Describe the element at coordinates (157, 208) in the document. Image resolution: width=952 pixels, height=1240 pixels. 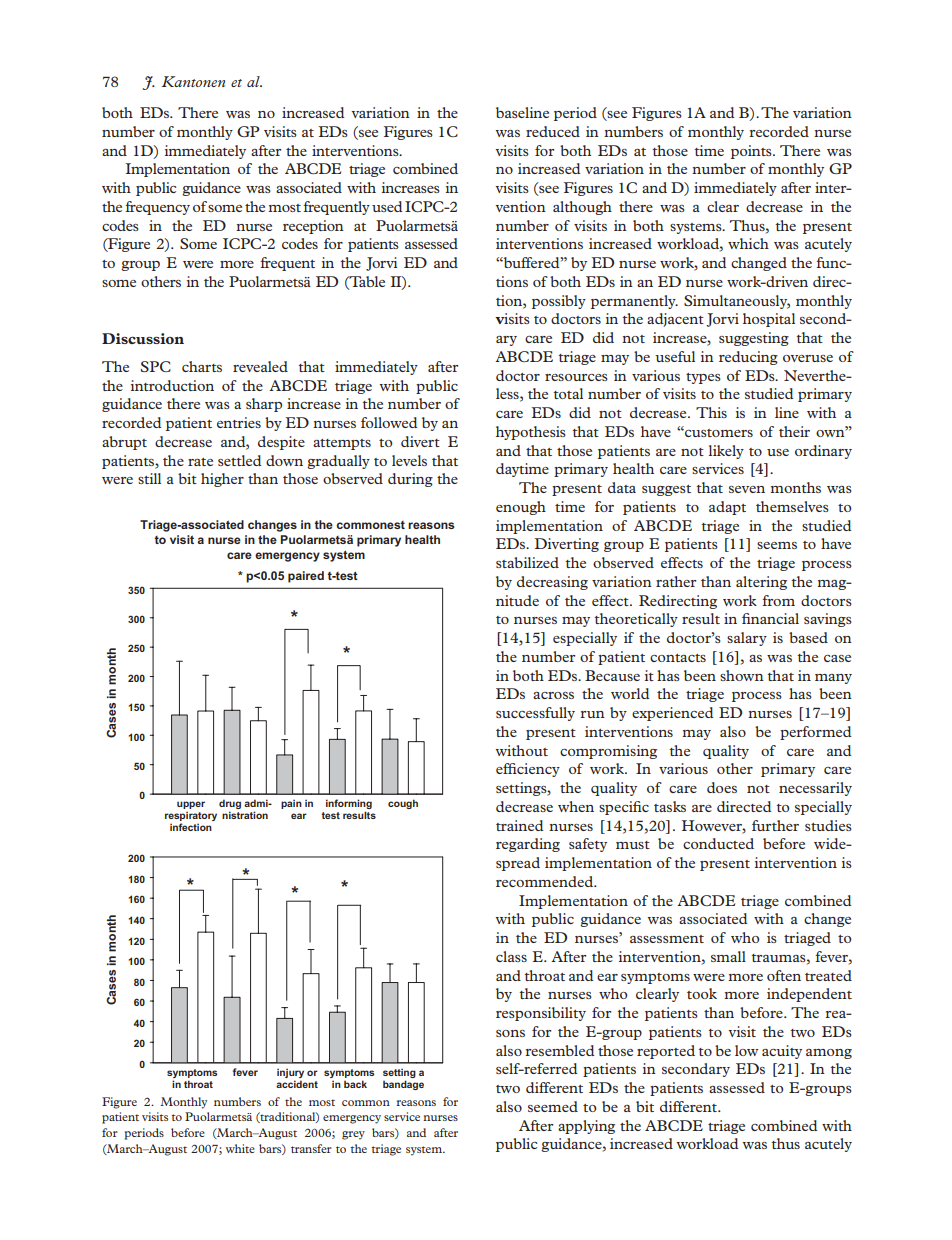
I see `frequency` at that location.
